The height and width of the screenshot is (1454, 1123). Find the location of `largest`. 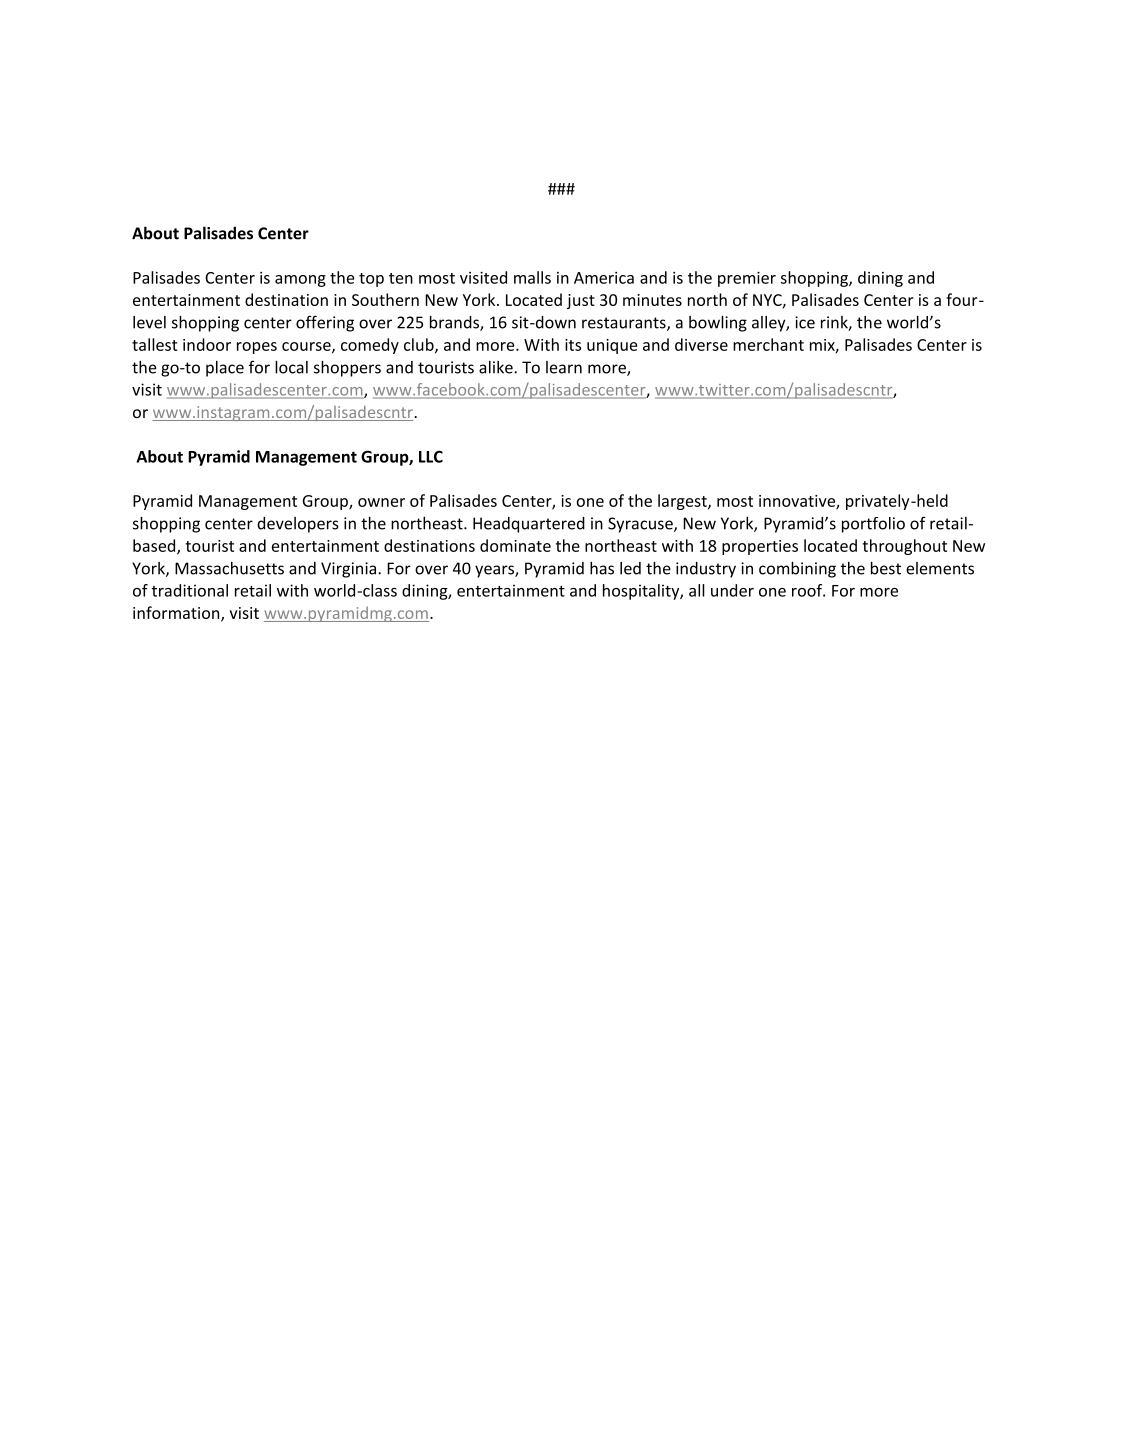

largest is located at coordinates (683, 502).
